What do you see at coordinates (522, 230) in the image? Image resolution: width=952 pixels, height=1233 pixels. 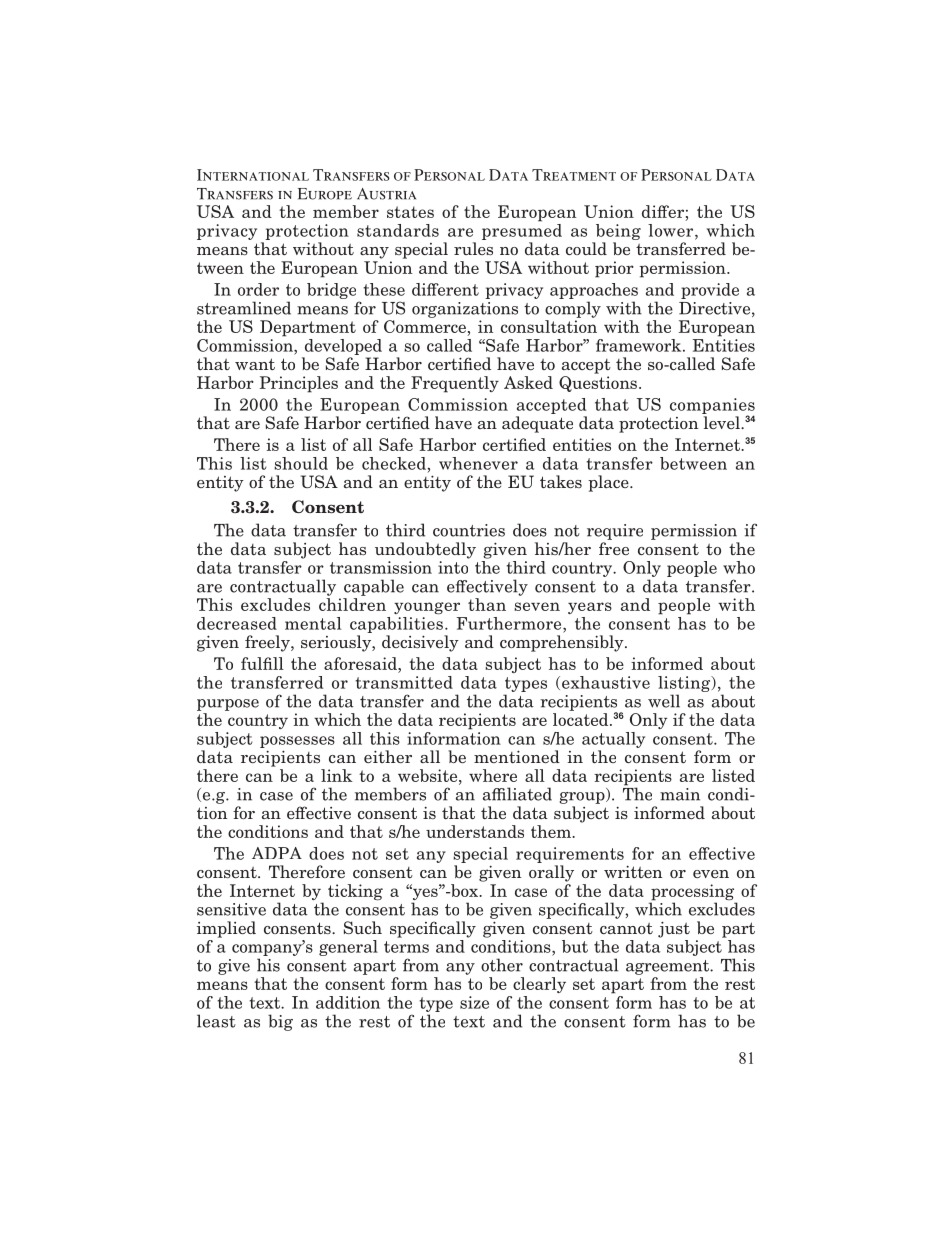 I see `presumed` at bounding box center [522, 230].
